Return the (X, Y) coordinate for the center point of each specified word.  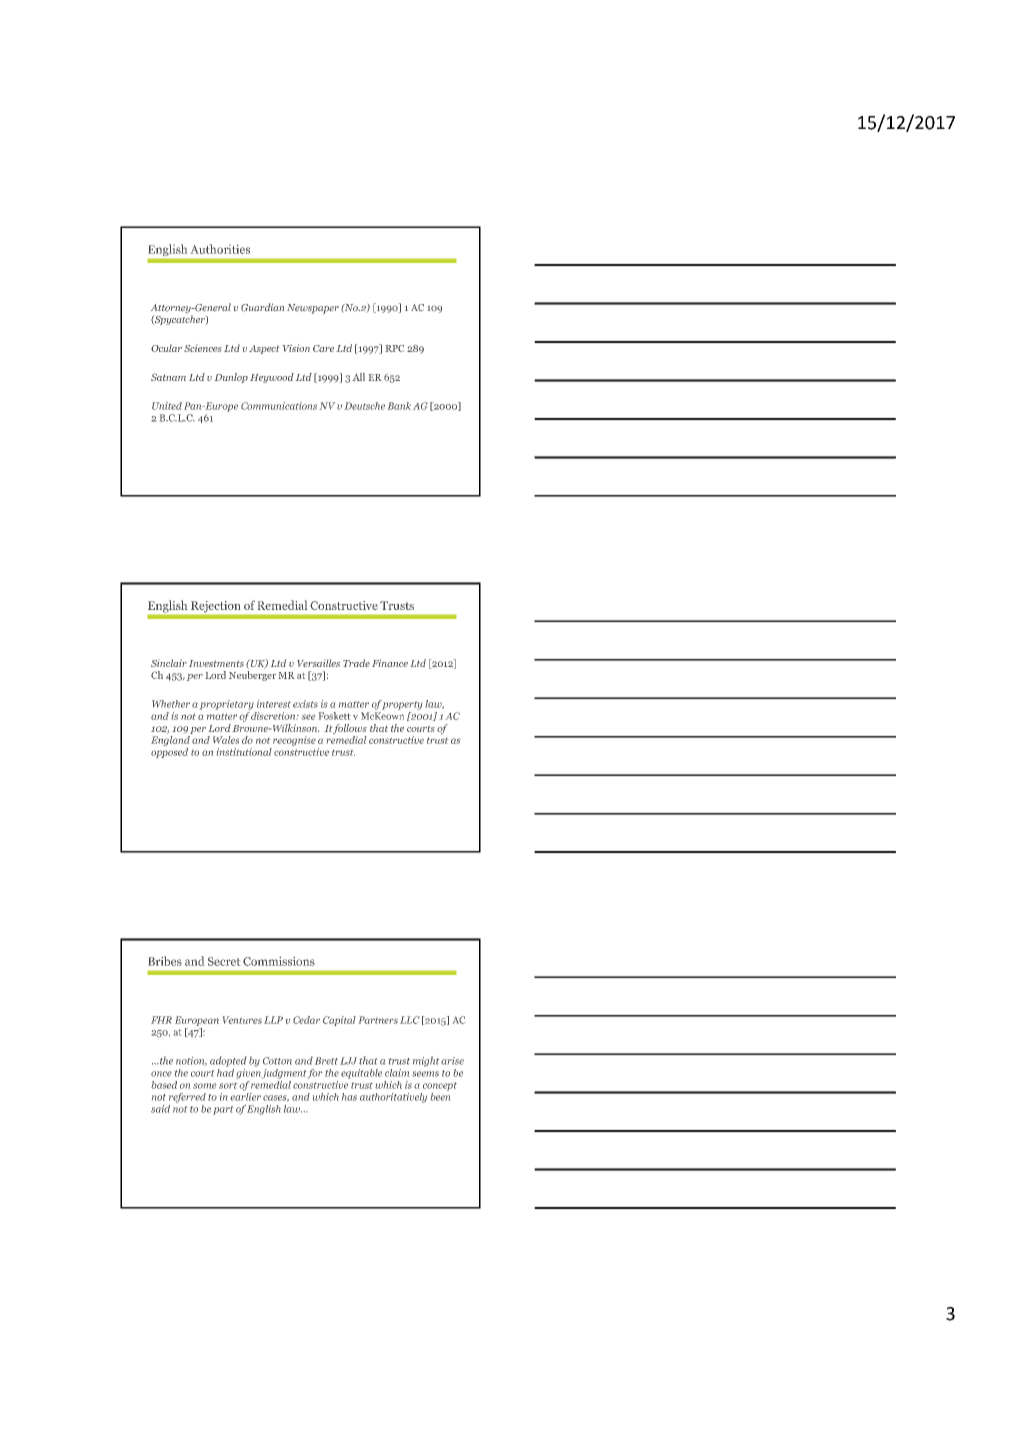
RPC (395, 348)
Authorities (220, 249)
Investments (216, 663)
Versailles (318, 663)
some (204, 1086)
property (401, 705)
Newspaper (313, 309)
